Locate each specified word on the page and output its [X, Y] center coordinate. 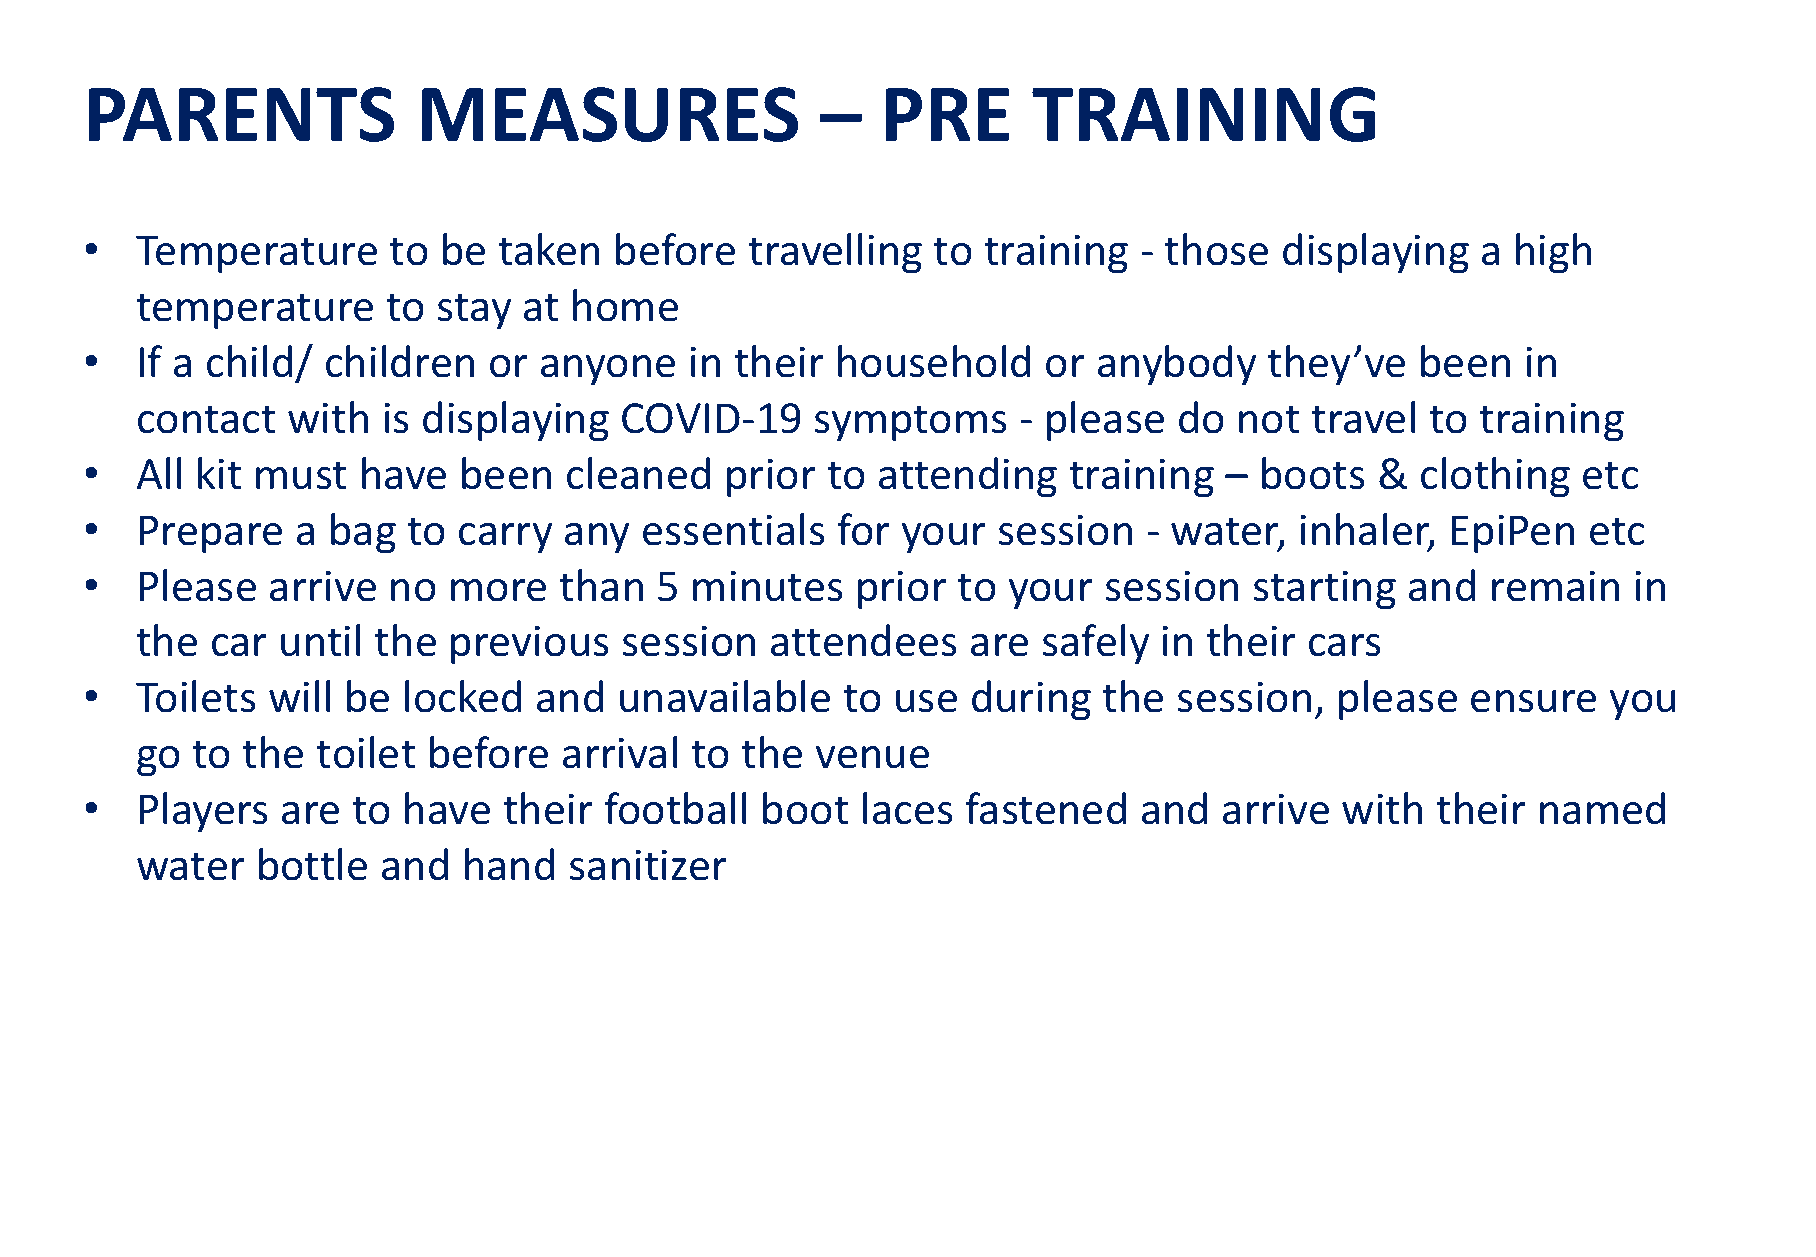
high [1553, 253]
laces [908, 808]
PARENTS [241, 114]
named [1602, 808]
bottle [313, 864]
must [301, 476]
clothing [1495, 477]
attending [968, 477]
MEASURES [609, 114]
